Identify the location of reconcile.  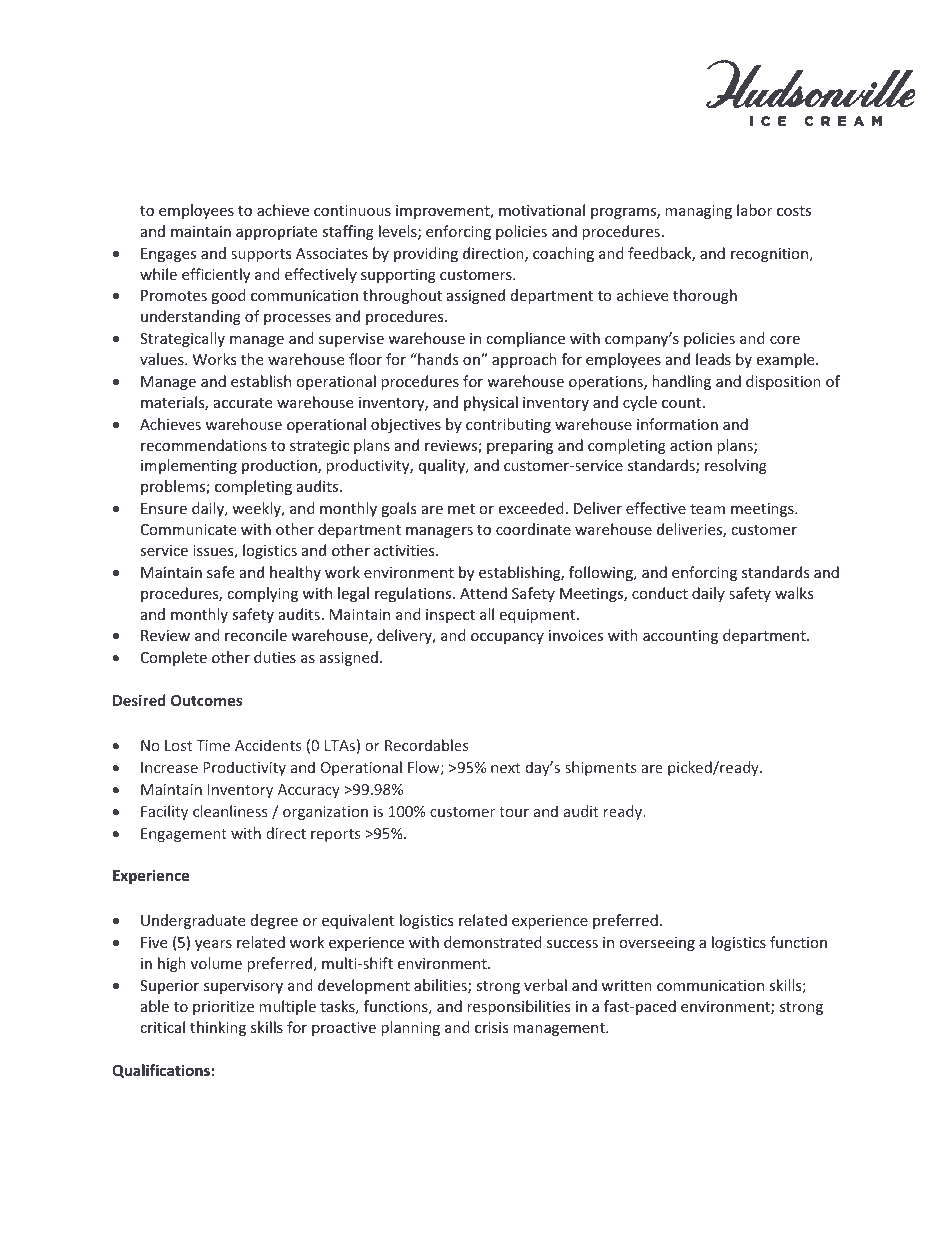
(256, 635).
